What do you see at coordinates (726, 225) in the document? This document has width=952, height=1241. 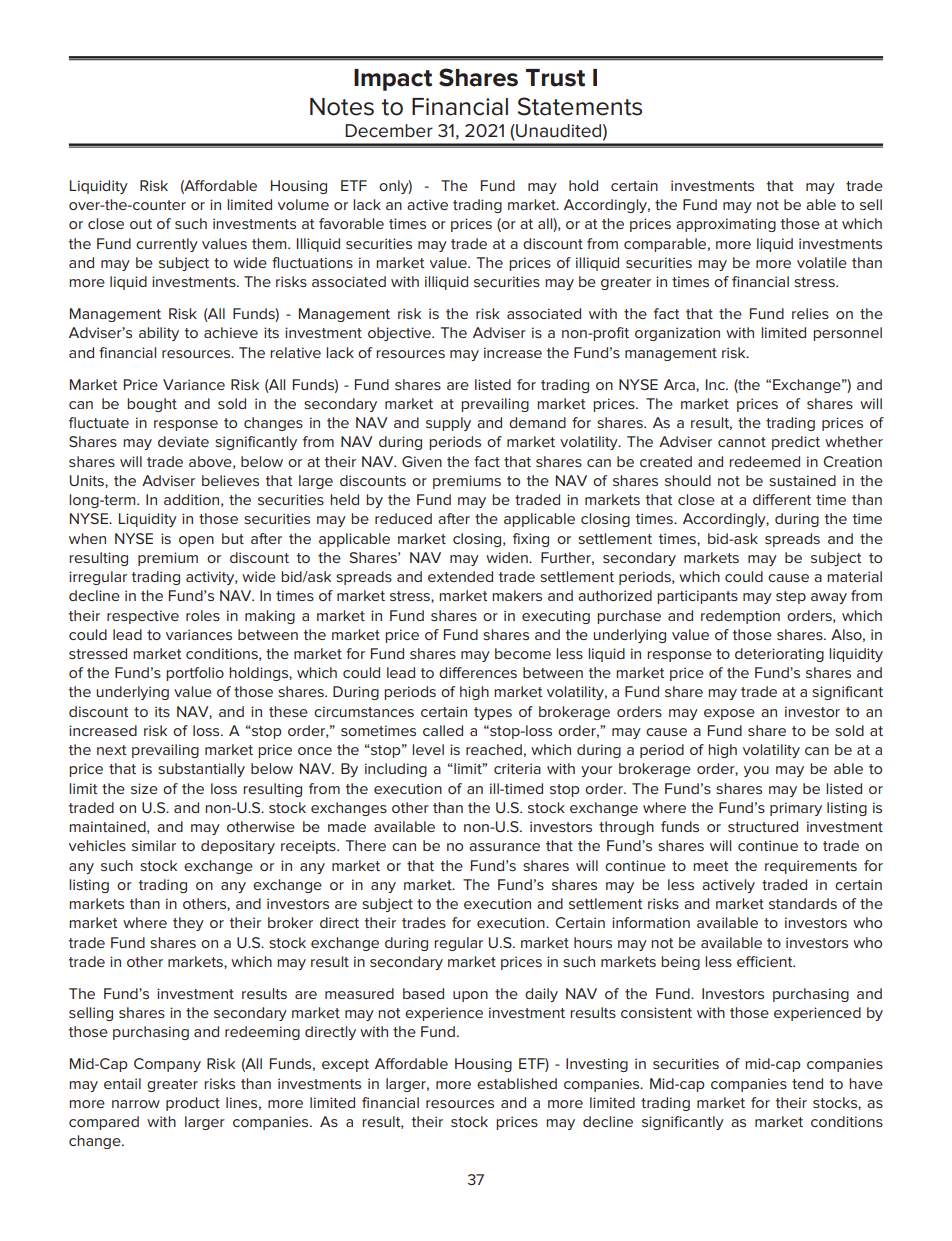 I see `approximating` at bounding box center [726, 225].
